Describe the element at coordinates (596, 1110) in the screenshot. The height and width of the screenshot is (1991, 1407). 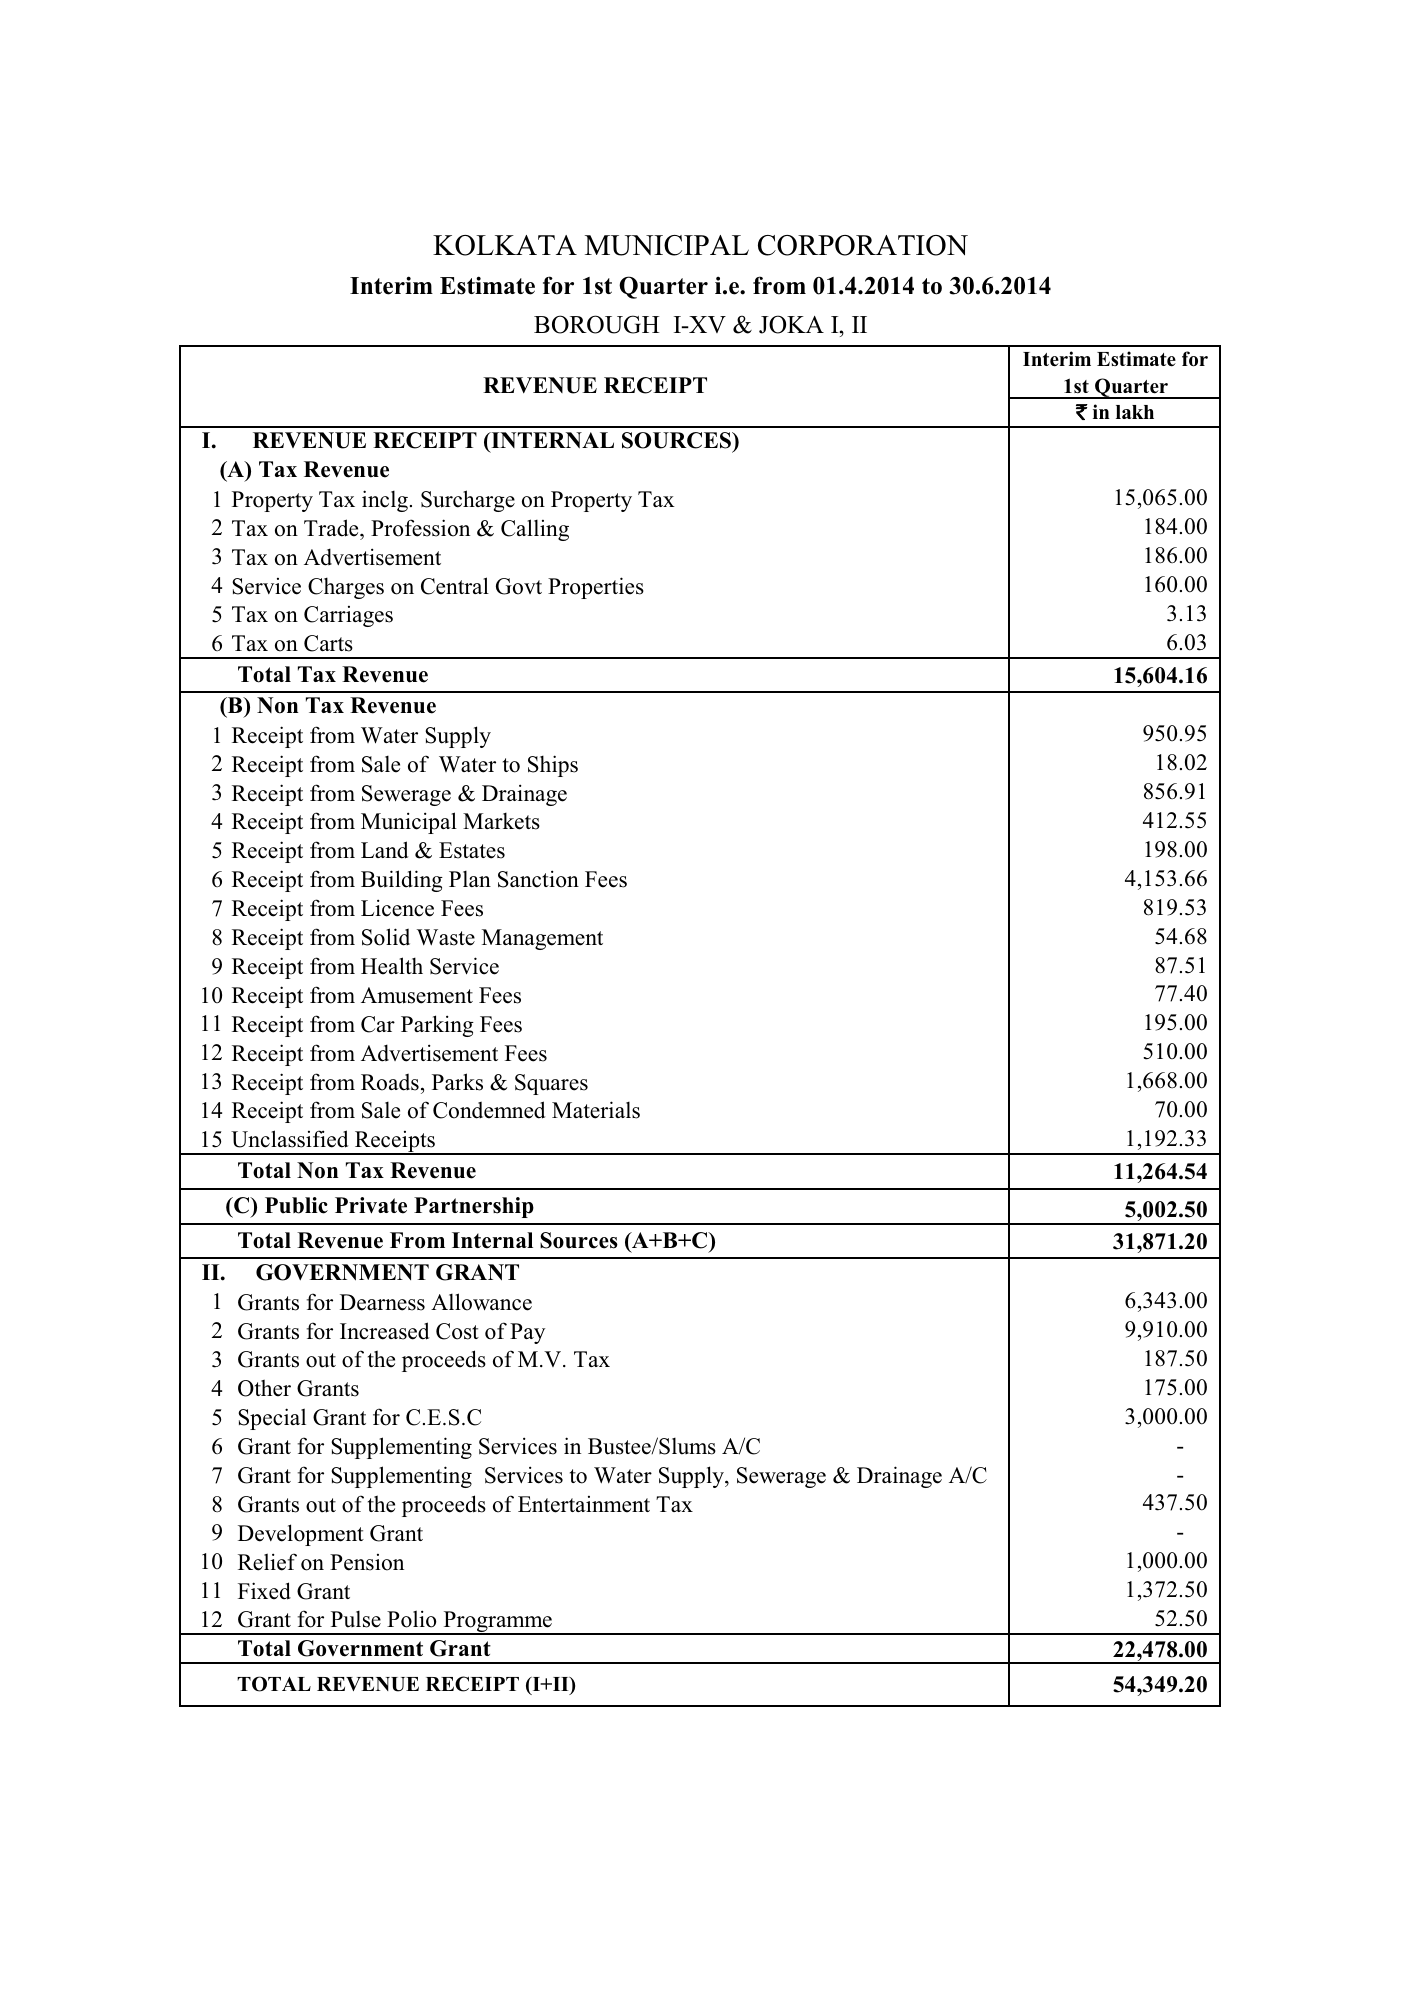
I see `Materials` at that location.
